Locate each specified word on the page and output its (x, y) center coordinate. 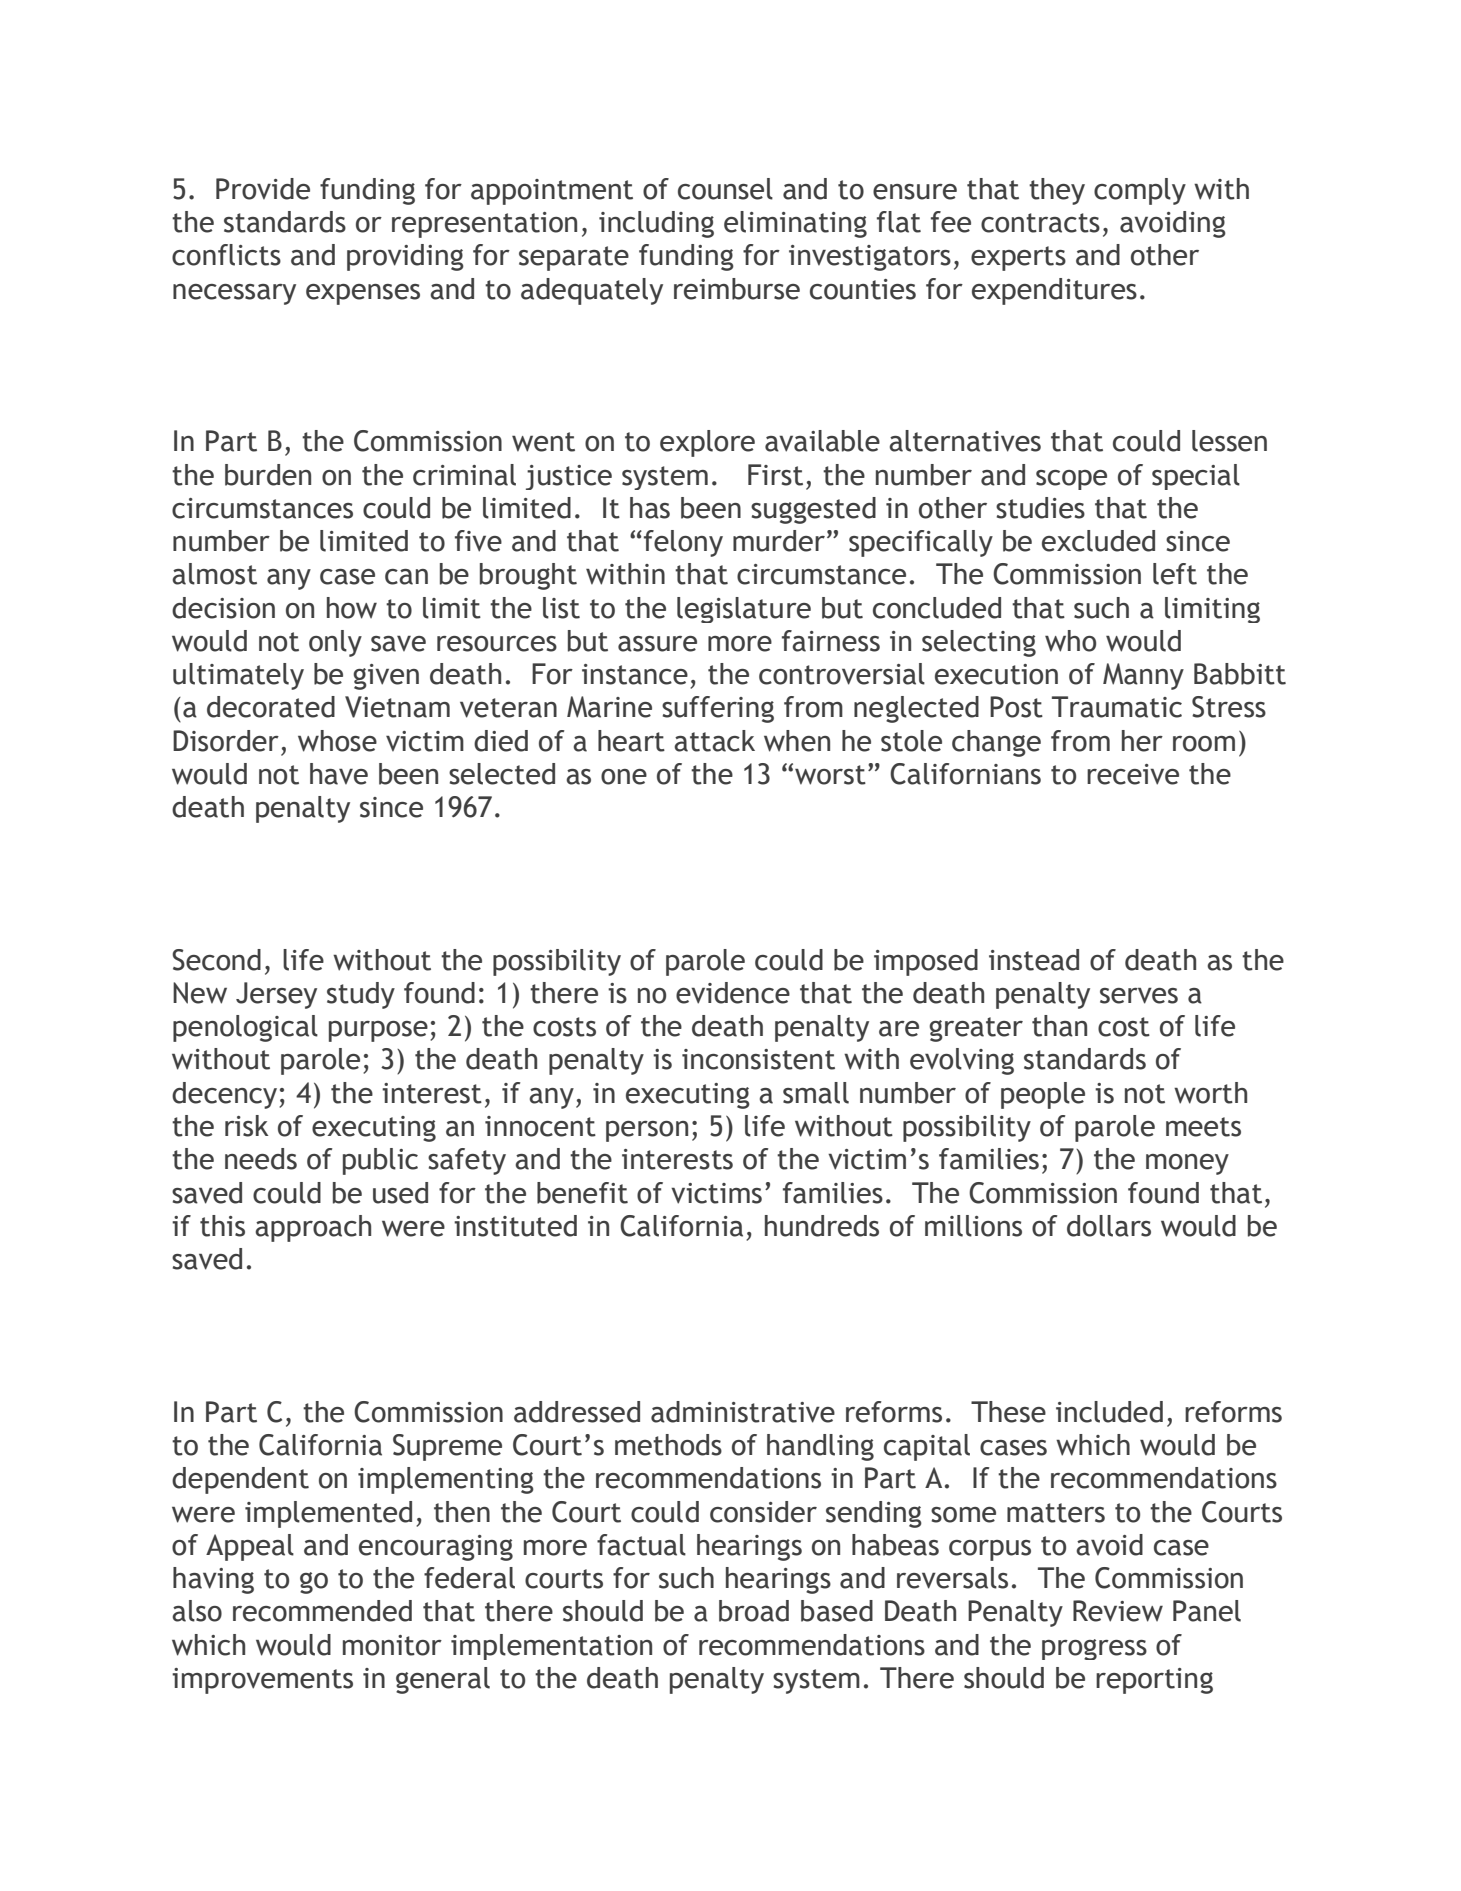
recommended (322, 1611)
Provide (263, 189)
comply (1140, 191)
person (647, 1131)
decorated (271, 707)
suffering (718, 709)
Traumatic (1117, 707)
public (380, 1161)
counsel (725, 189)
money (1187, 1164)
